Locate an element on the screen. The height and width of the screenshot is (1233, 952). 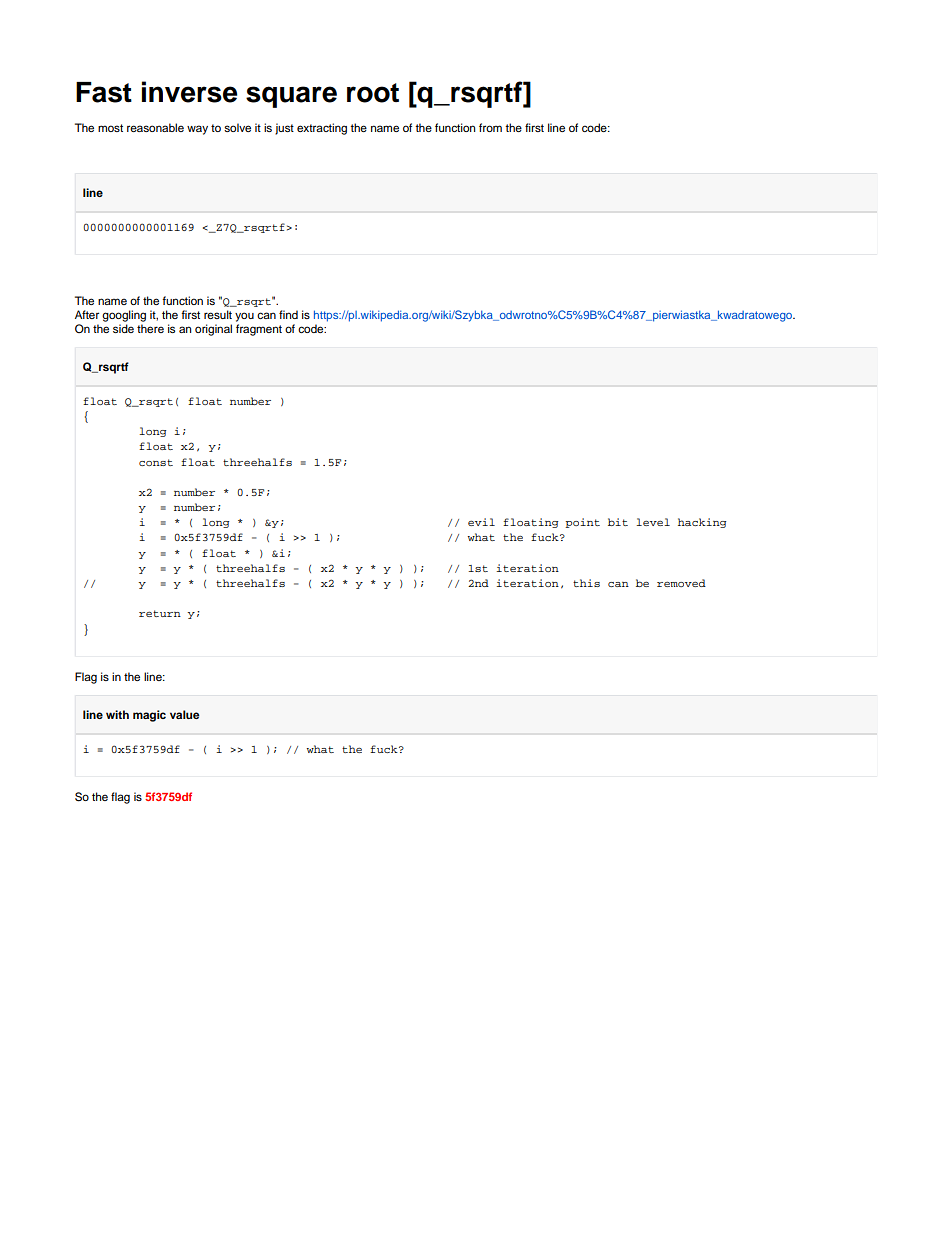
reasonable is located at coordinates (155, 127).
